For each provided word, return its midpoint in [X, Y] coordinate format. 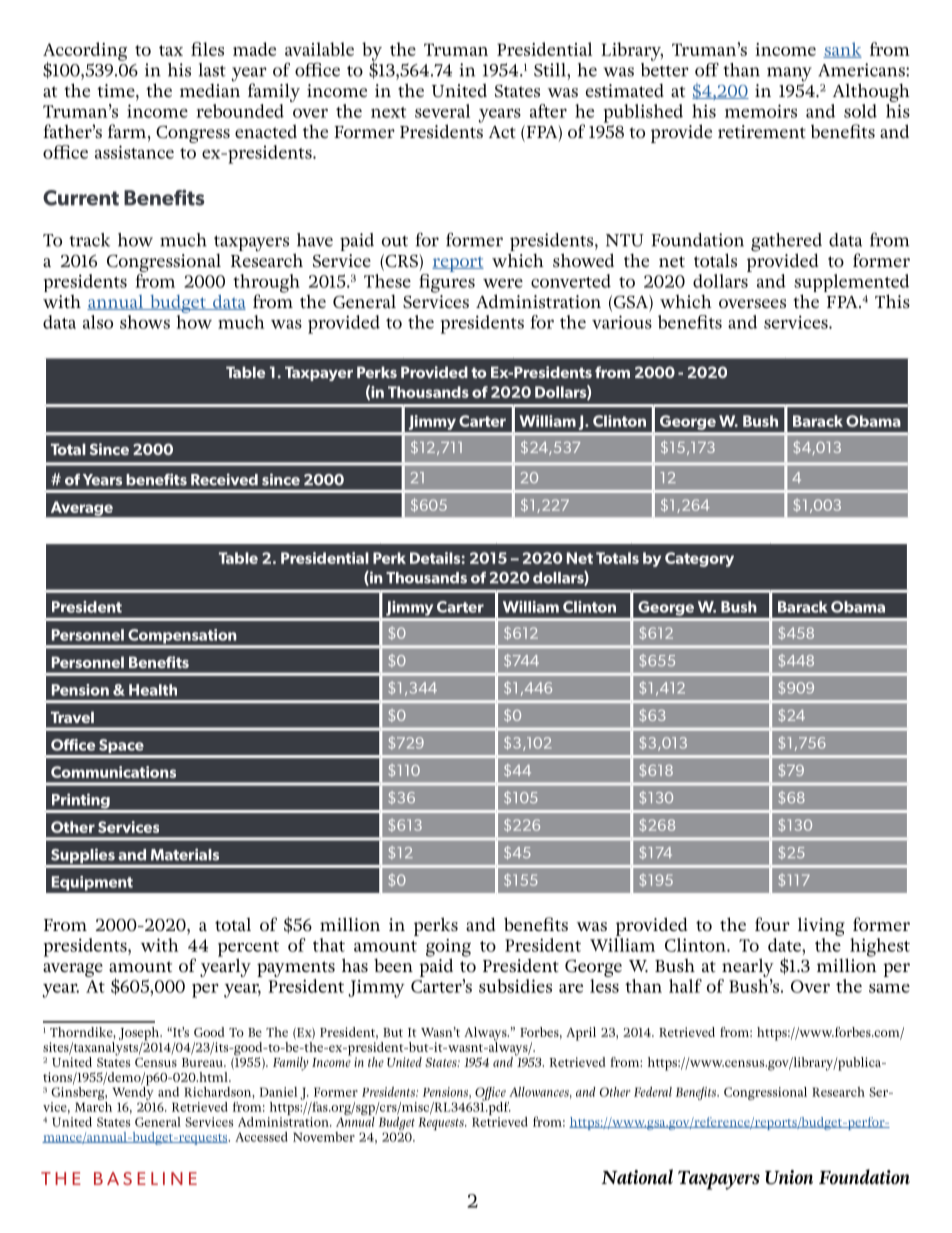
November [324, 1137]
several [442, 111]
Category [699, 559]
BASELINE [145, 1178]
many [789, 74]
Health [153, 690]
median [210, 89]
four [772, 924]
